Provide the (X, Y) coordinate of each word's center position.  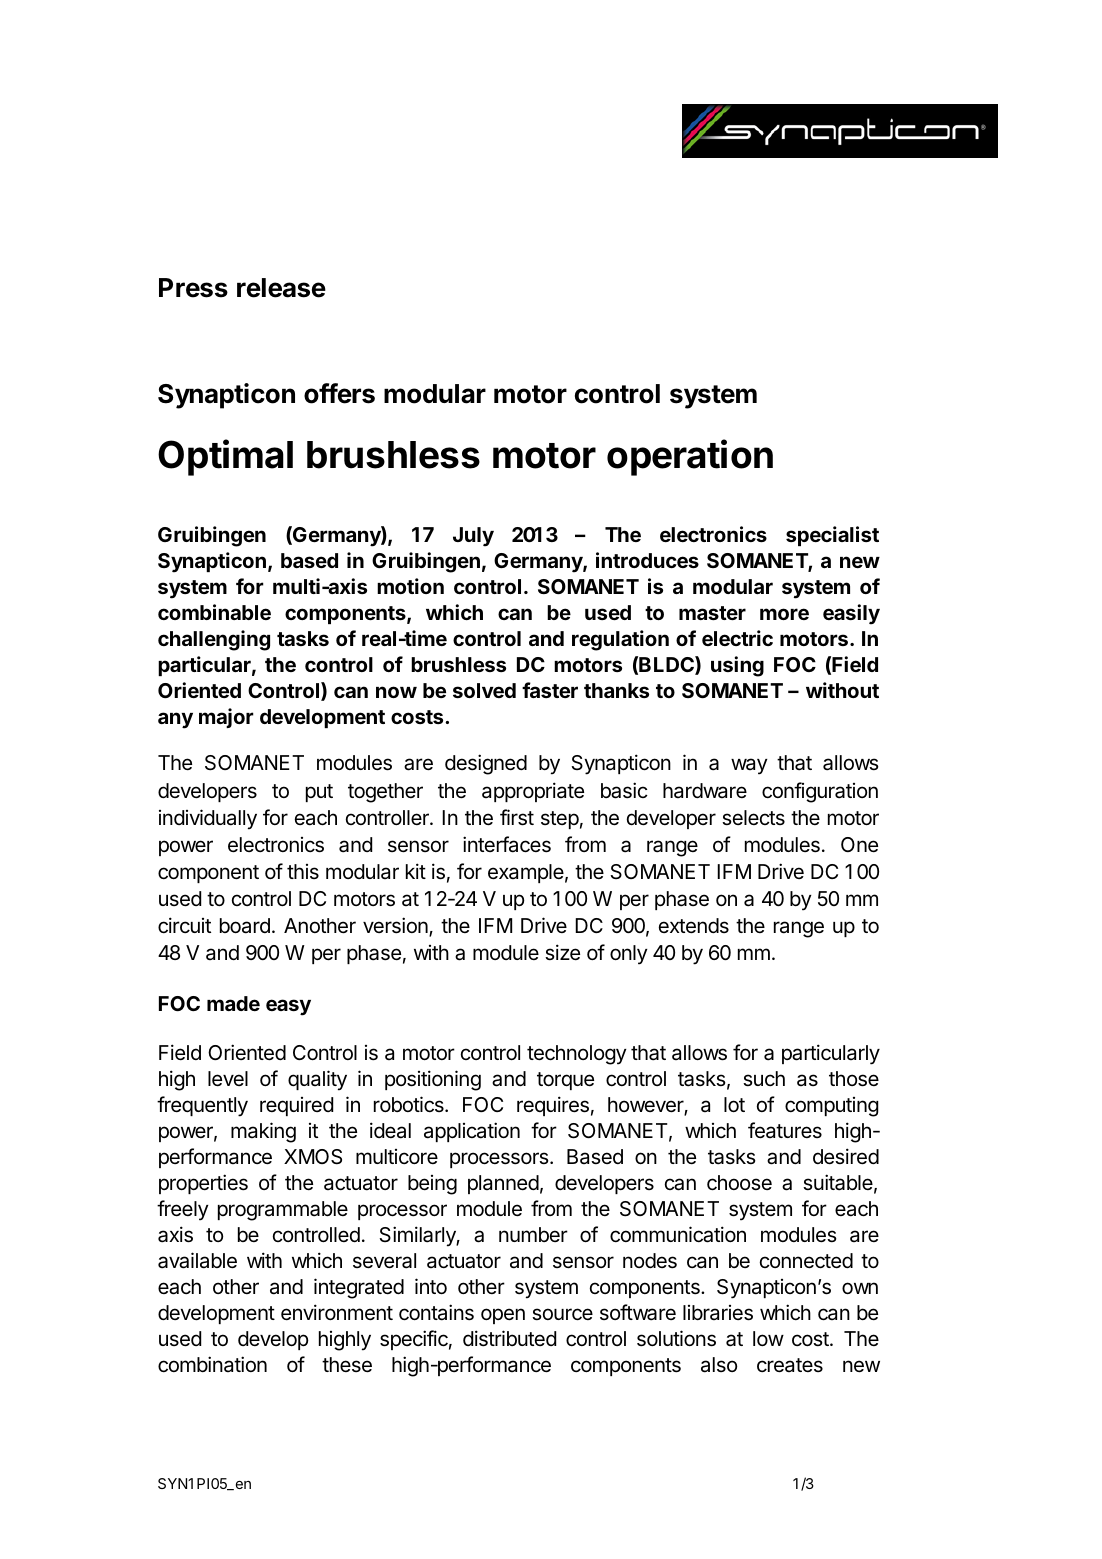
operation (690, 457)
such (764, 1078)
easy (288, 1007)
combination (212, 1364)
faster (550, 690)
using (737, 666)
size (562, 952)
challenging (214, 640)
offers (339, 393)
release (281, 288)
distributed (509, 1338)
